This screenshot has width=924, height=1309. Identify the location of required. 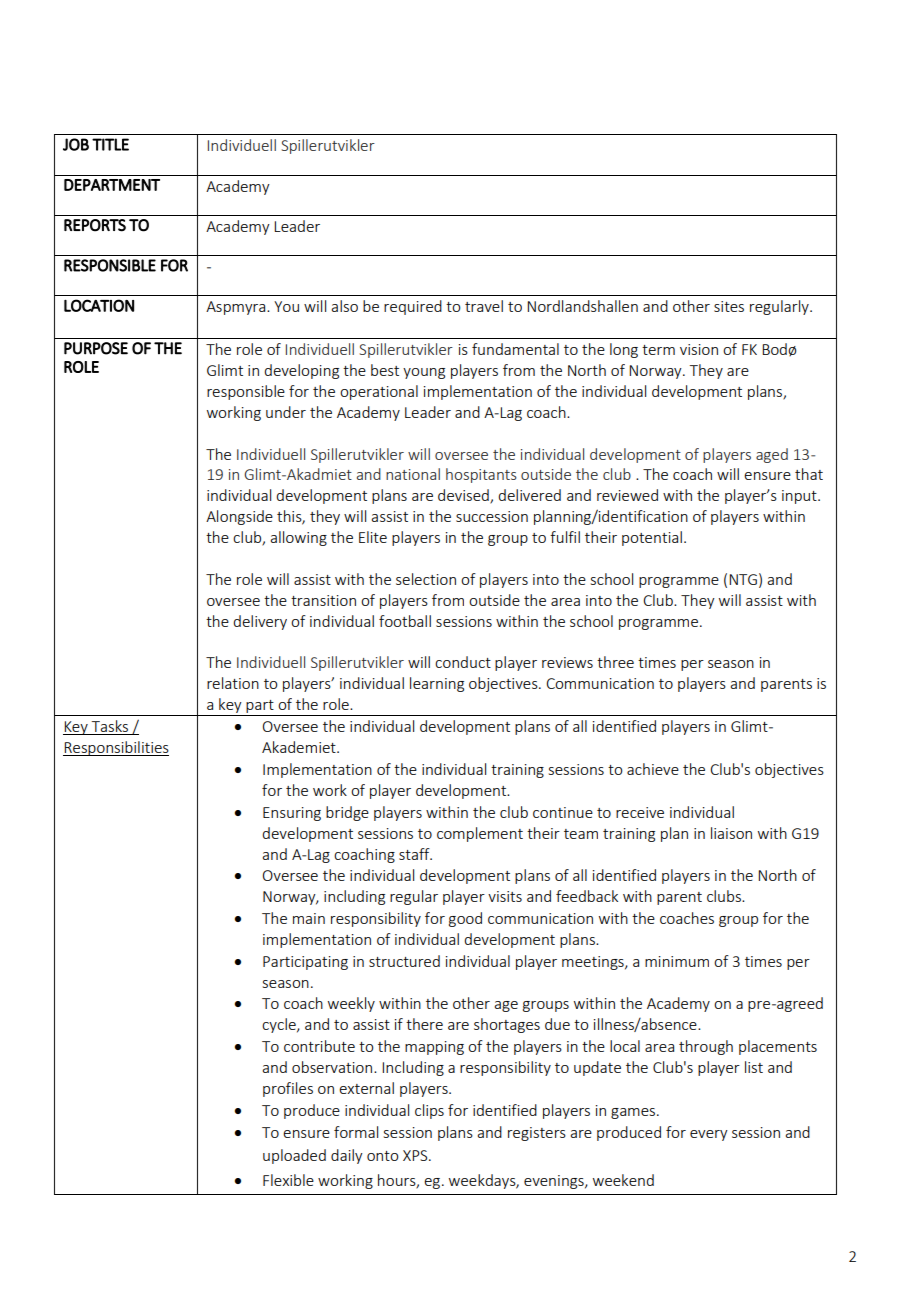
(413, 307).
